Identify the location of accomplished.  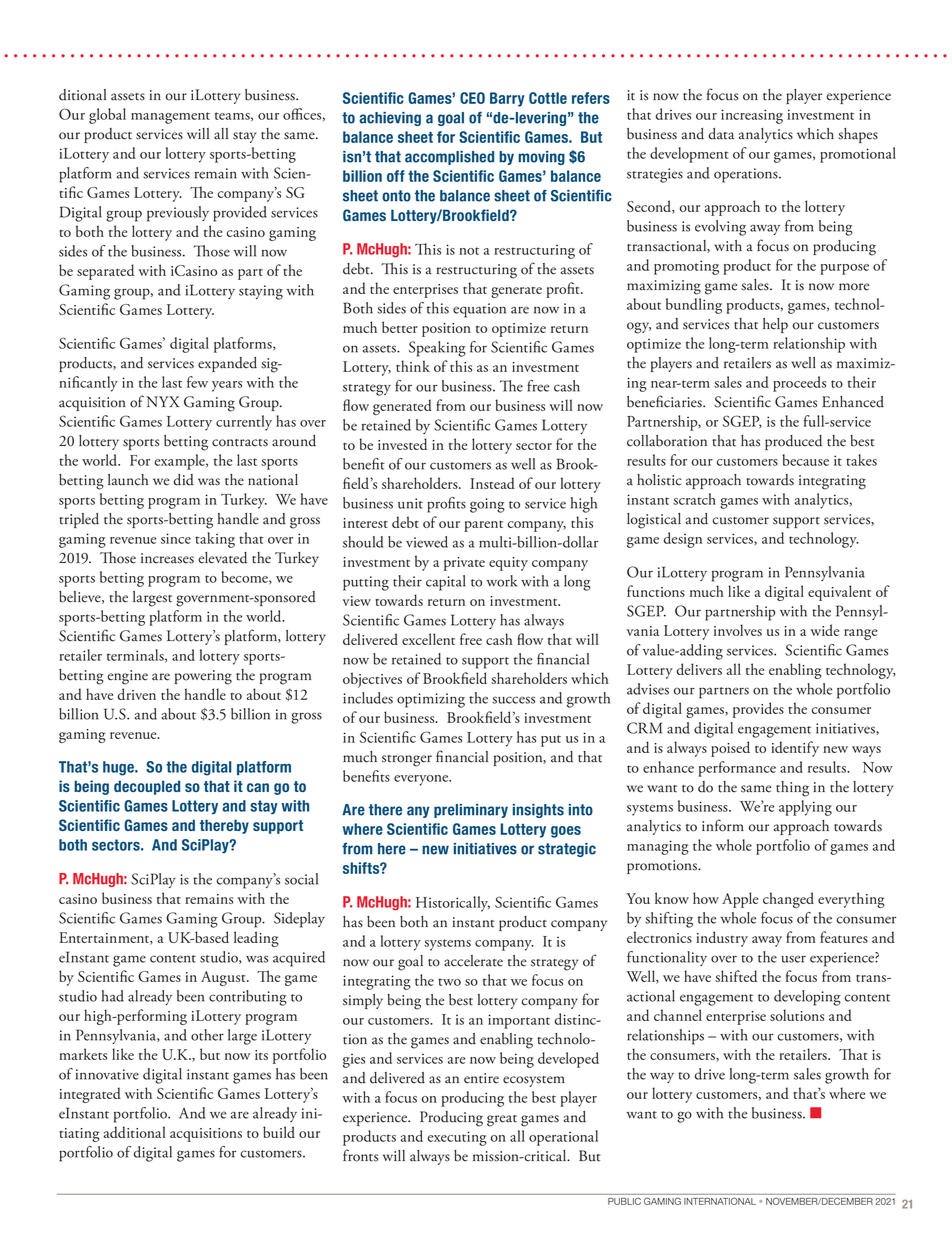
(449, 158).
